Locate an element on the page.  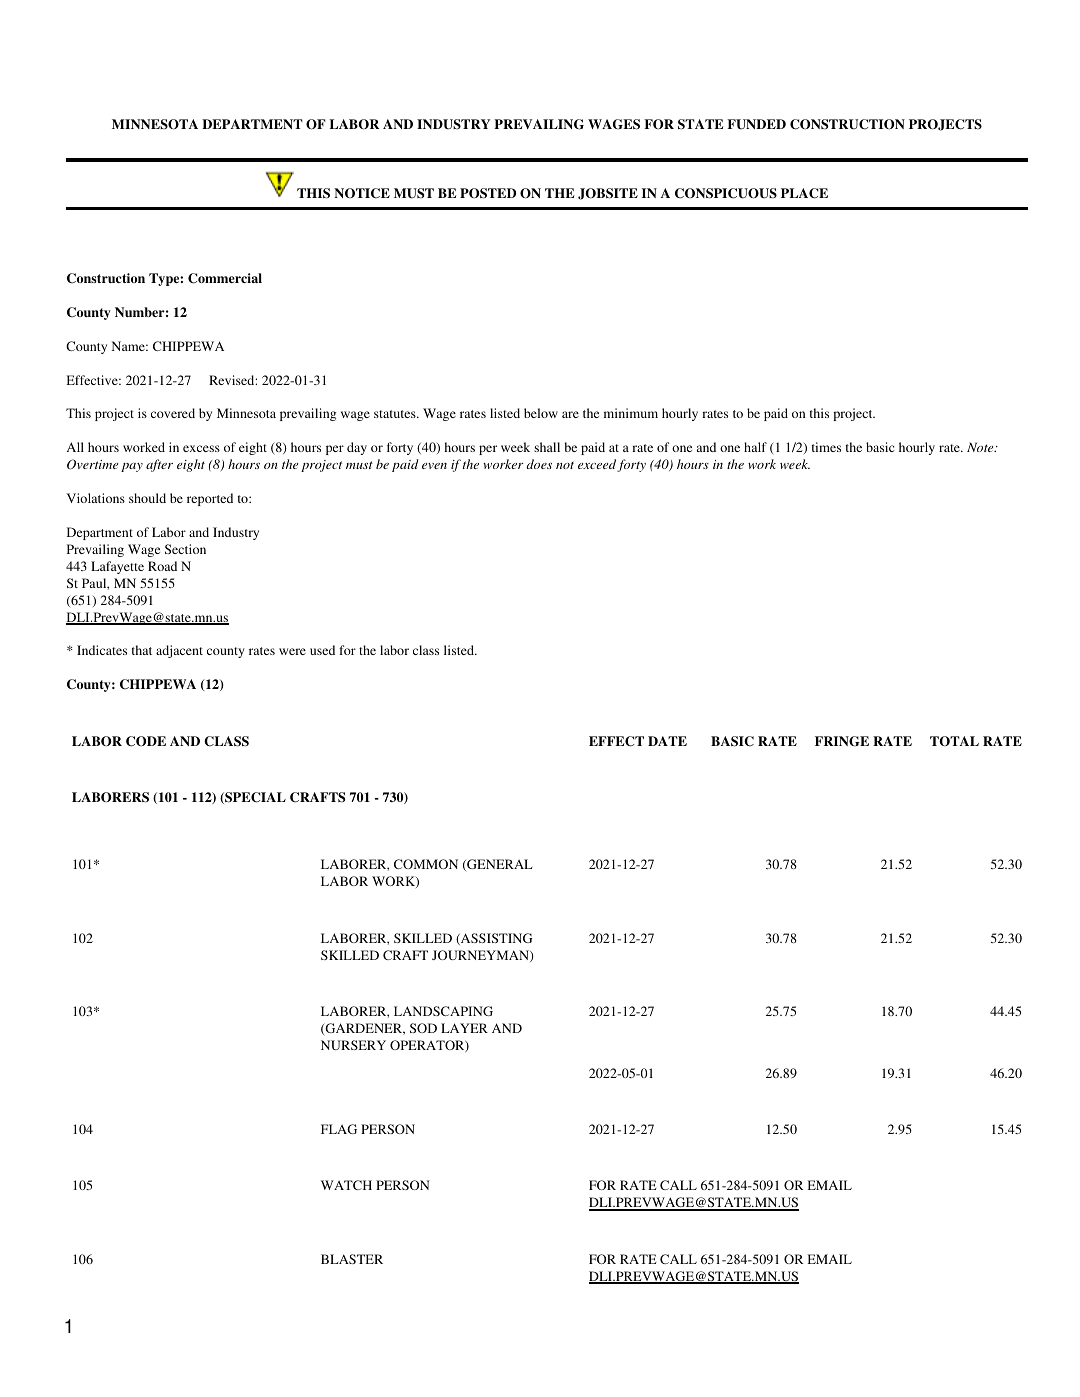
NOTICE is located at coordinates (362, 193).
